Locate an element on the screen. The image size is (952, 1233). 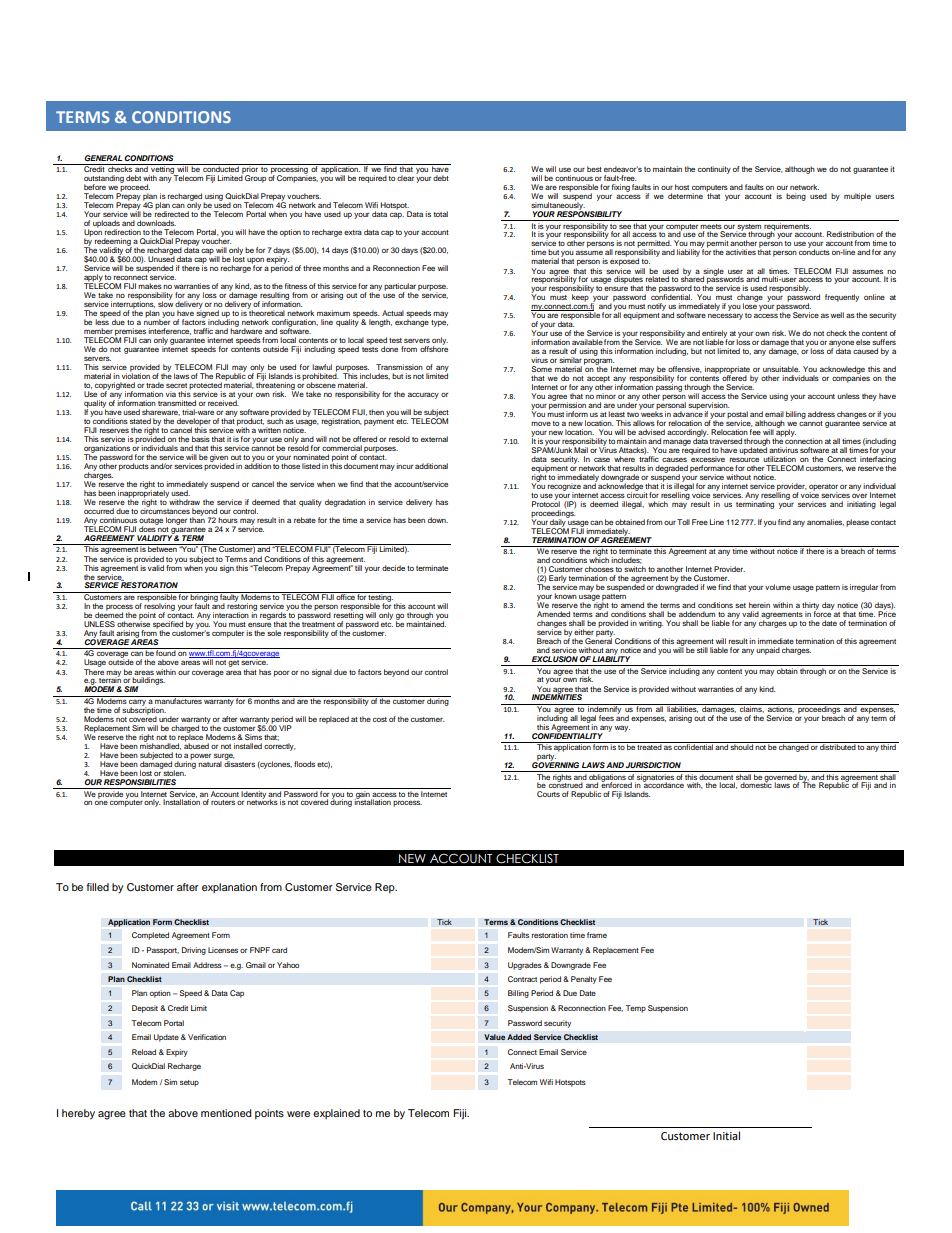
Protocol is located at coordinates (546, 503).
